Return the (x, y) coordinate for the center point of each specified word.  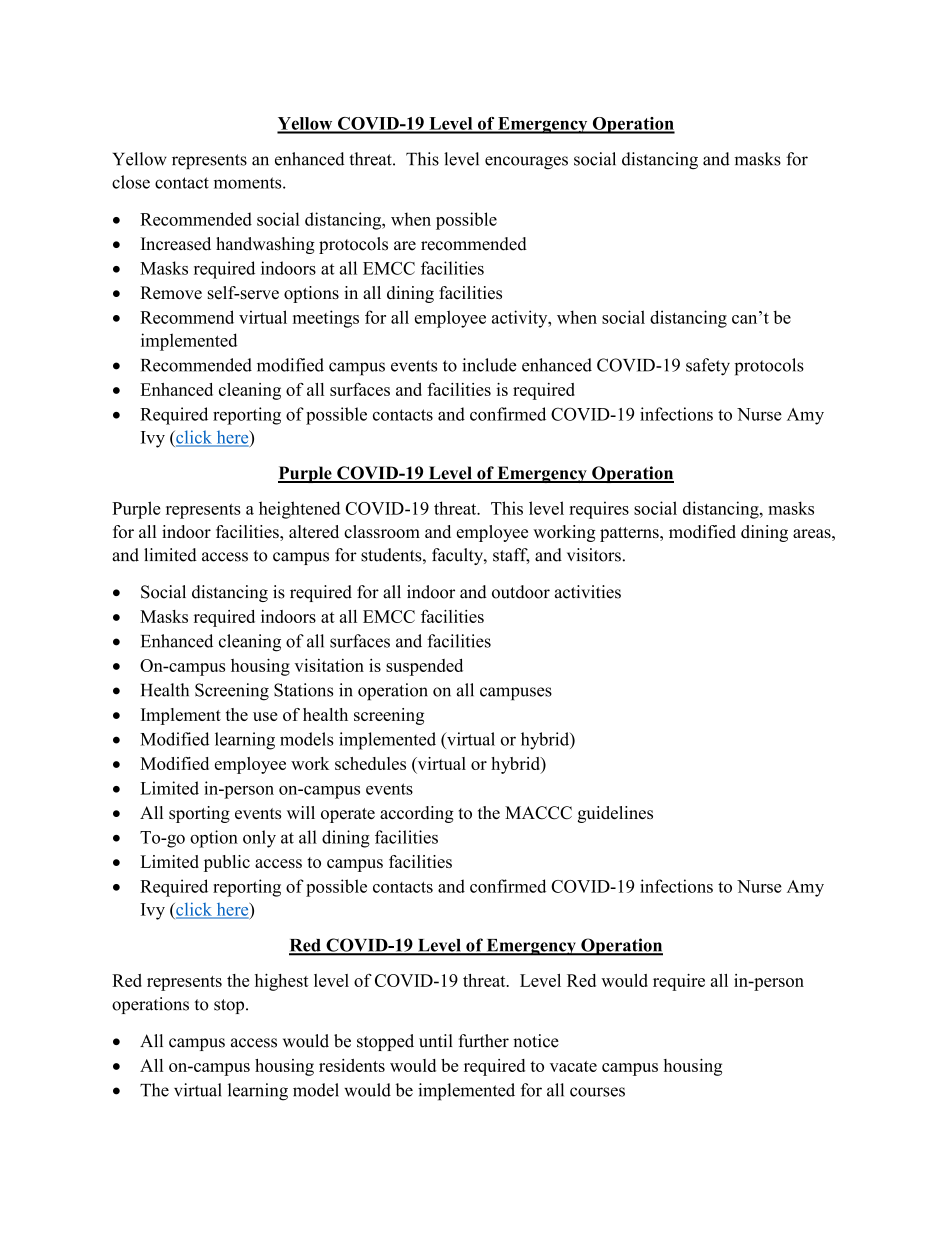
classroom (382, 531)
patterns (630, 534)
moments (249, 183)
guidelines (615, 814)
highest (282, 982)
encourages (526, 162)
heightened (299, 510)
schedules (370, 763)
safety (708, 367)
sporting (199, 814)
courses (597, 1092)
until (436, 1041)
